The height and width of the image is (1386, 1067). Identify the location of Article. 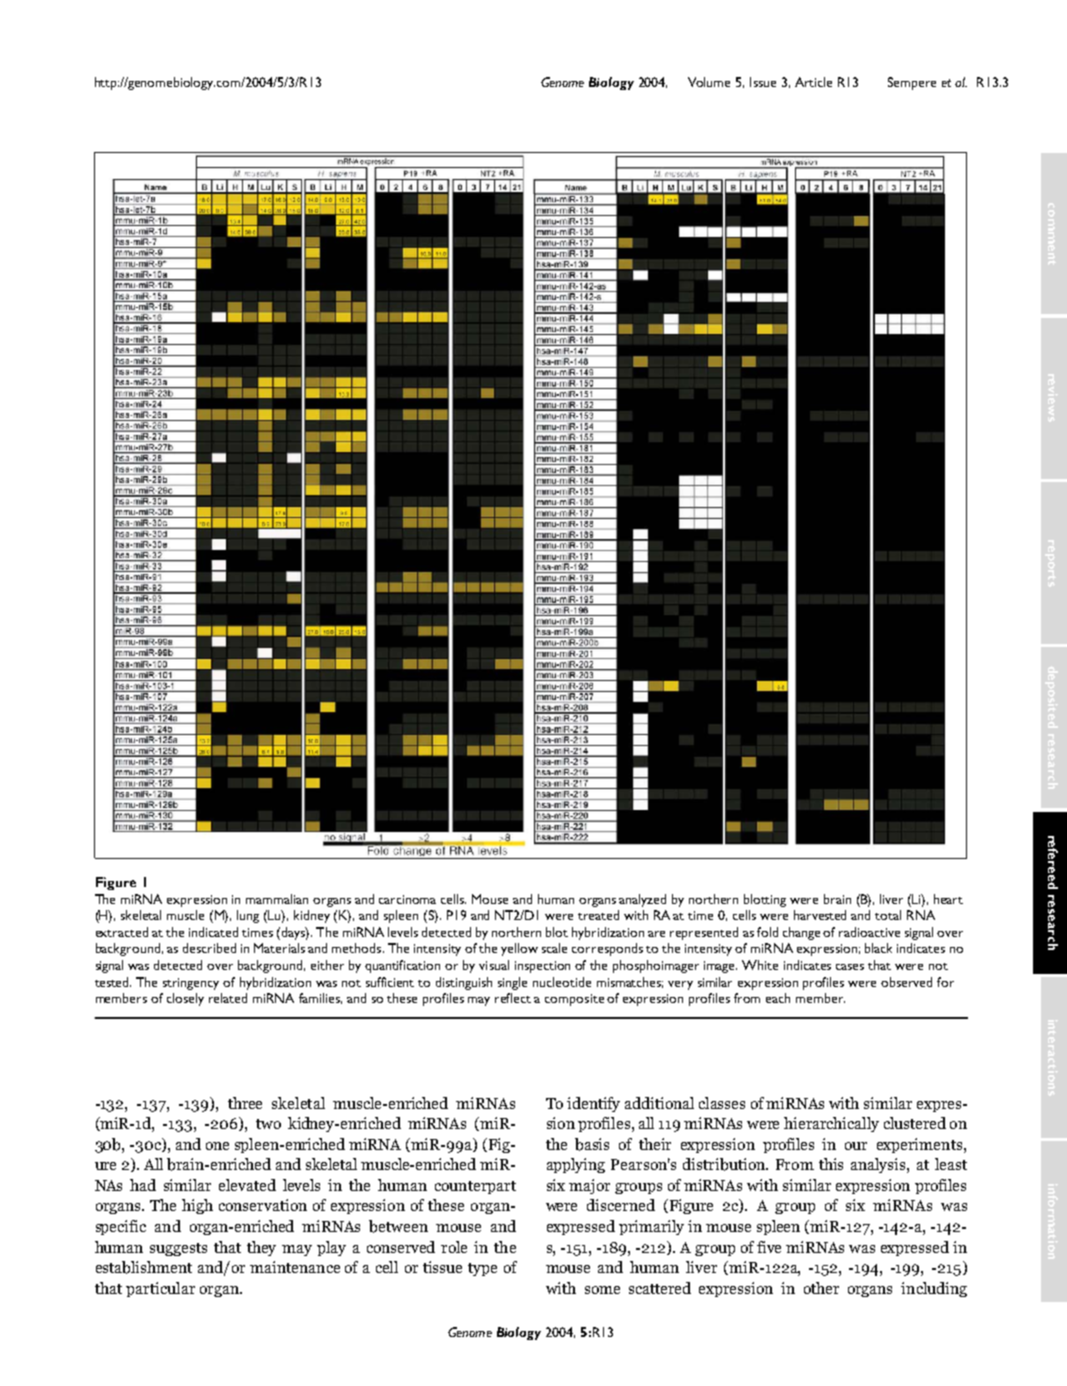
(813, 82).
